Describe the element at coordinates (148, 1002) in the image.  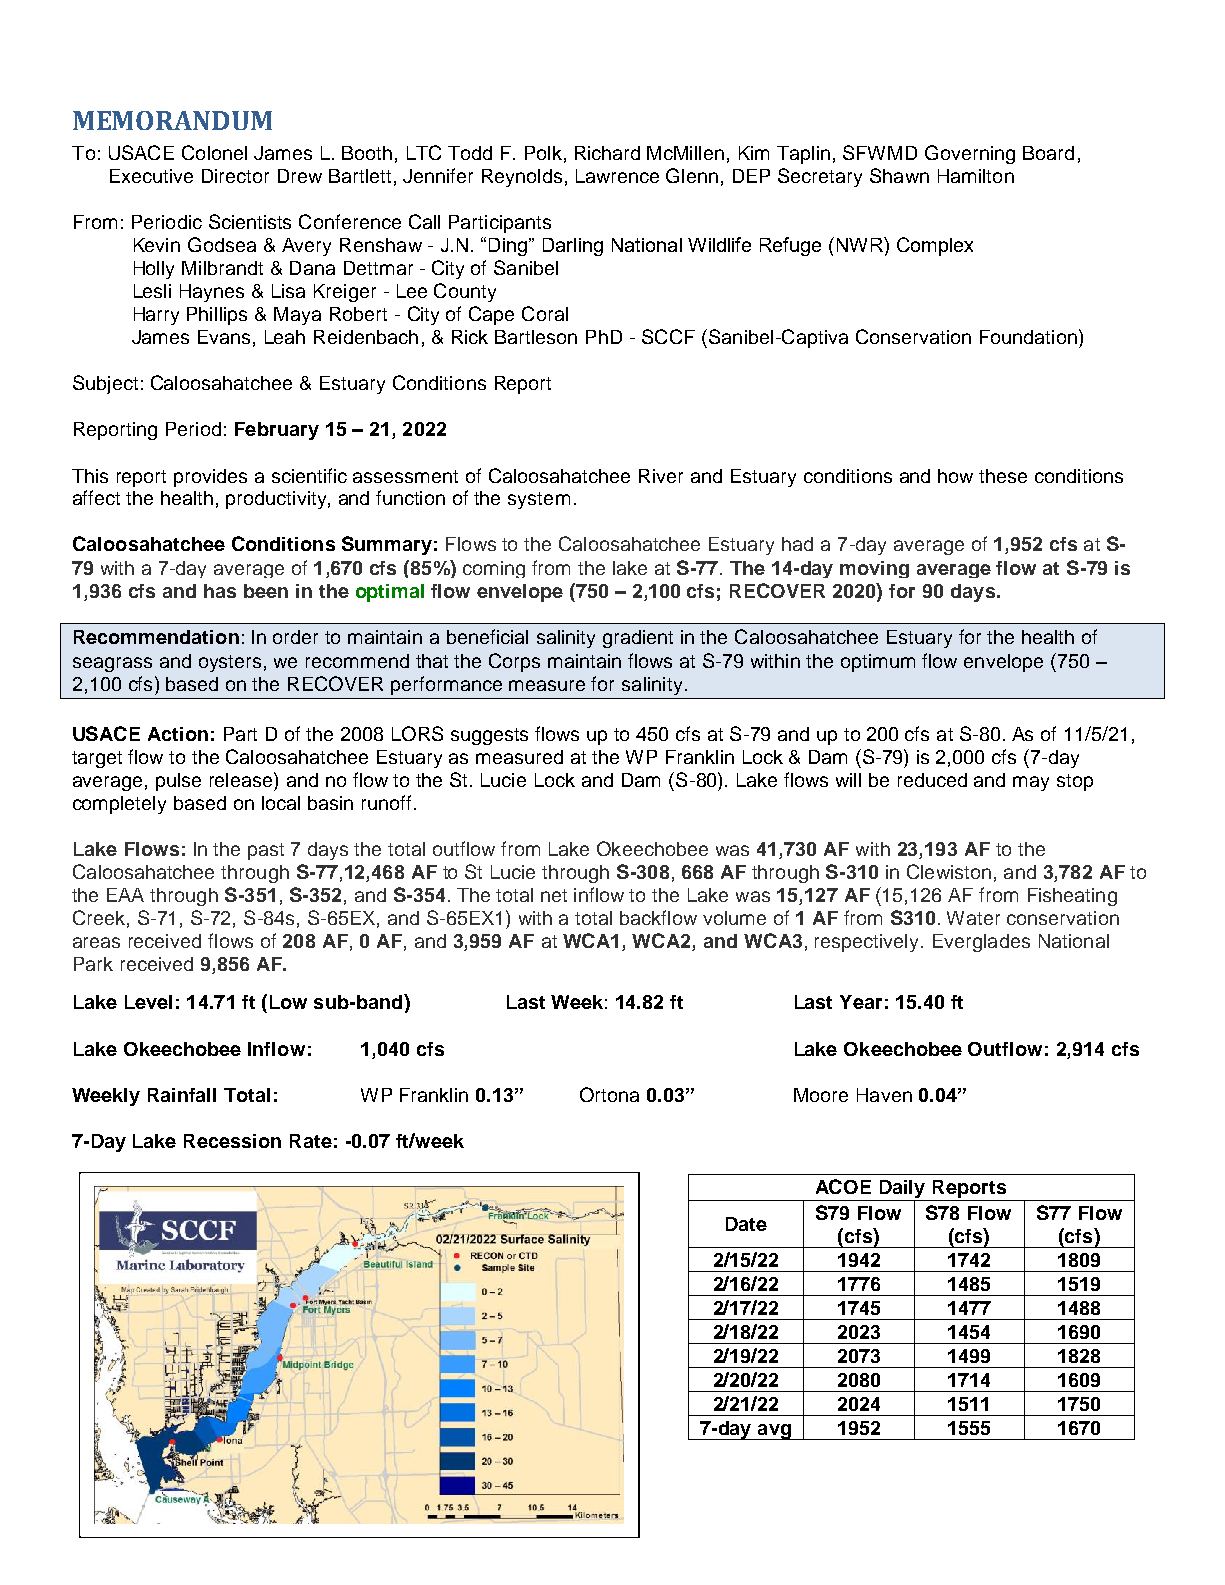
I see `Level` at that location.
